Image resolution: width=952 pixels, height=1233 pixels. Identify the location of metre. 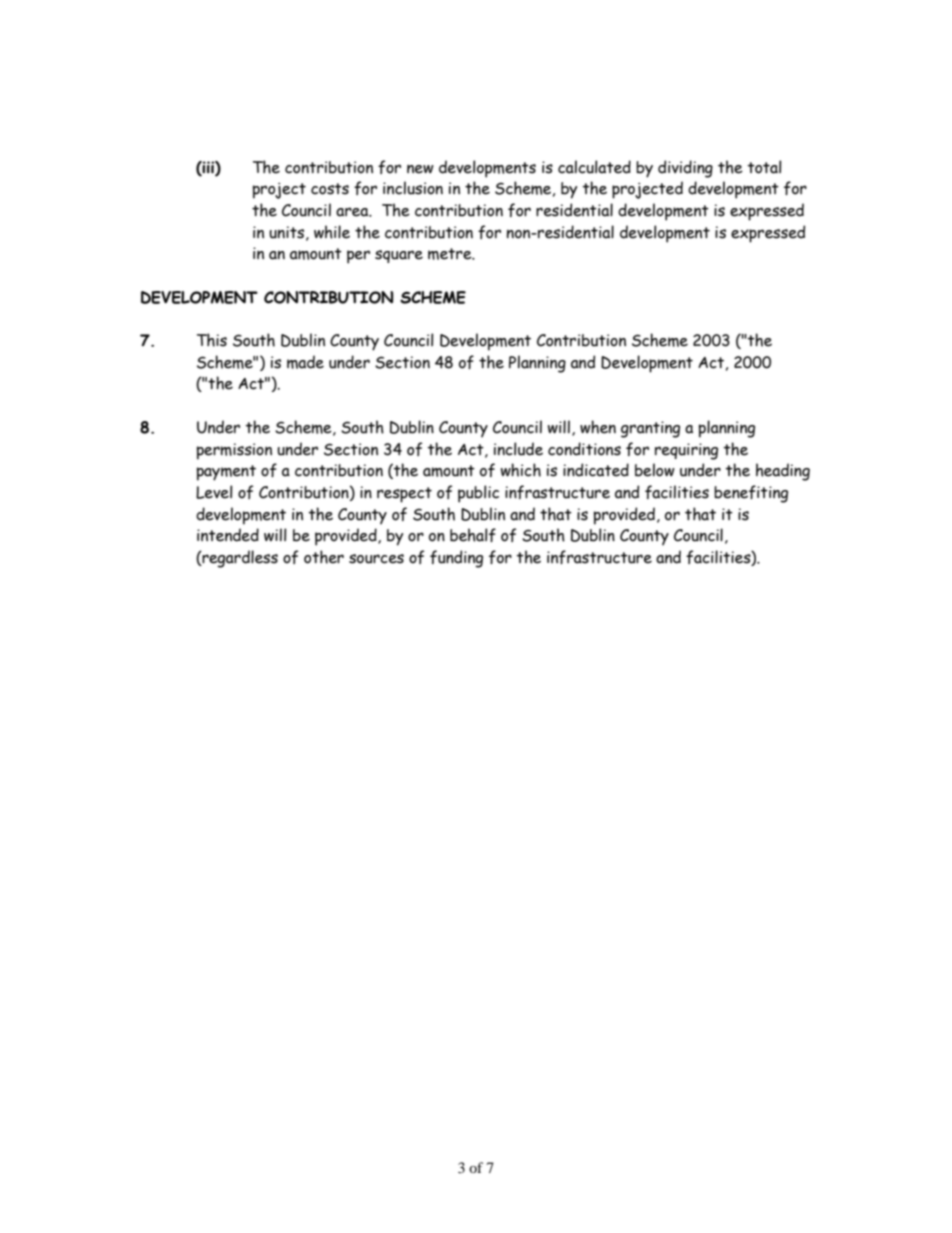
(451, 254).
